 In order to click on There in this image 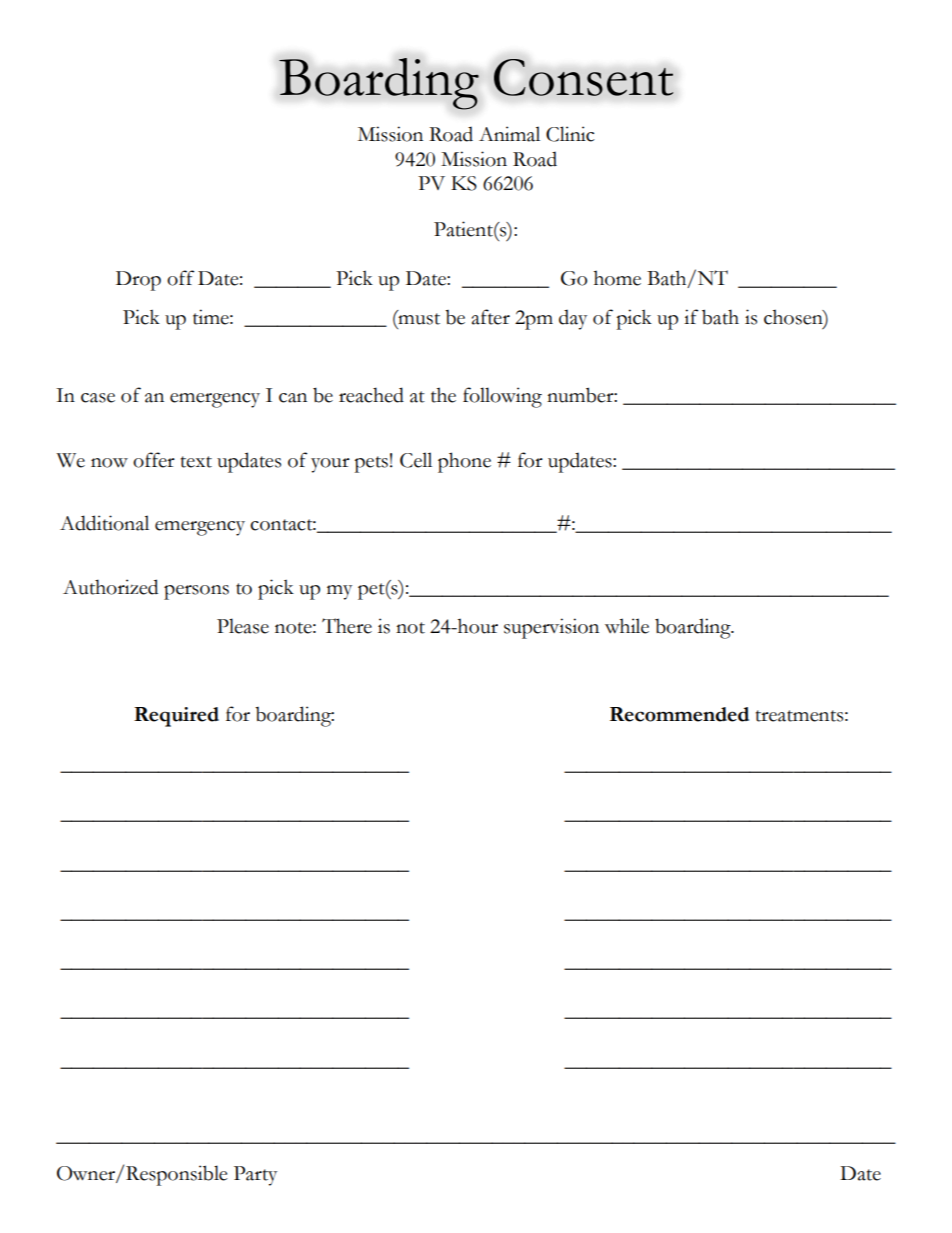, I will do `click(347, 626)`.
